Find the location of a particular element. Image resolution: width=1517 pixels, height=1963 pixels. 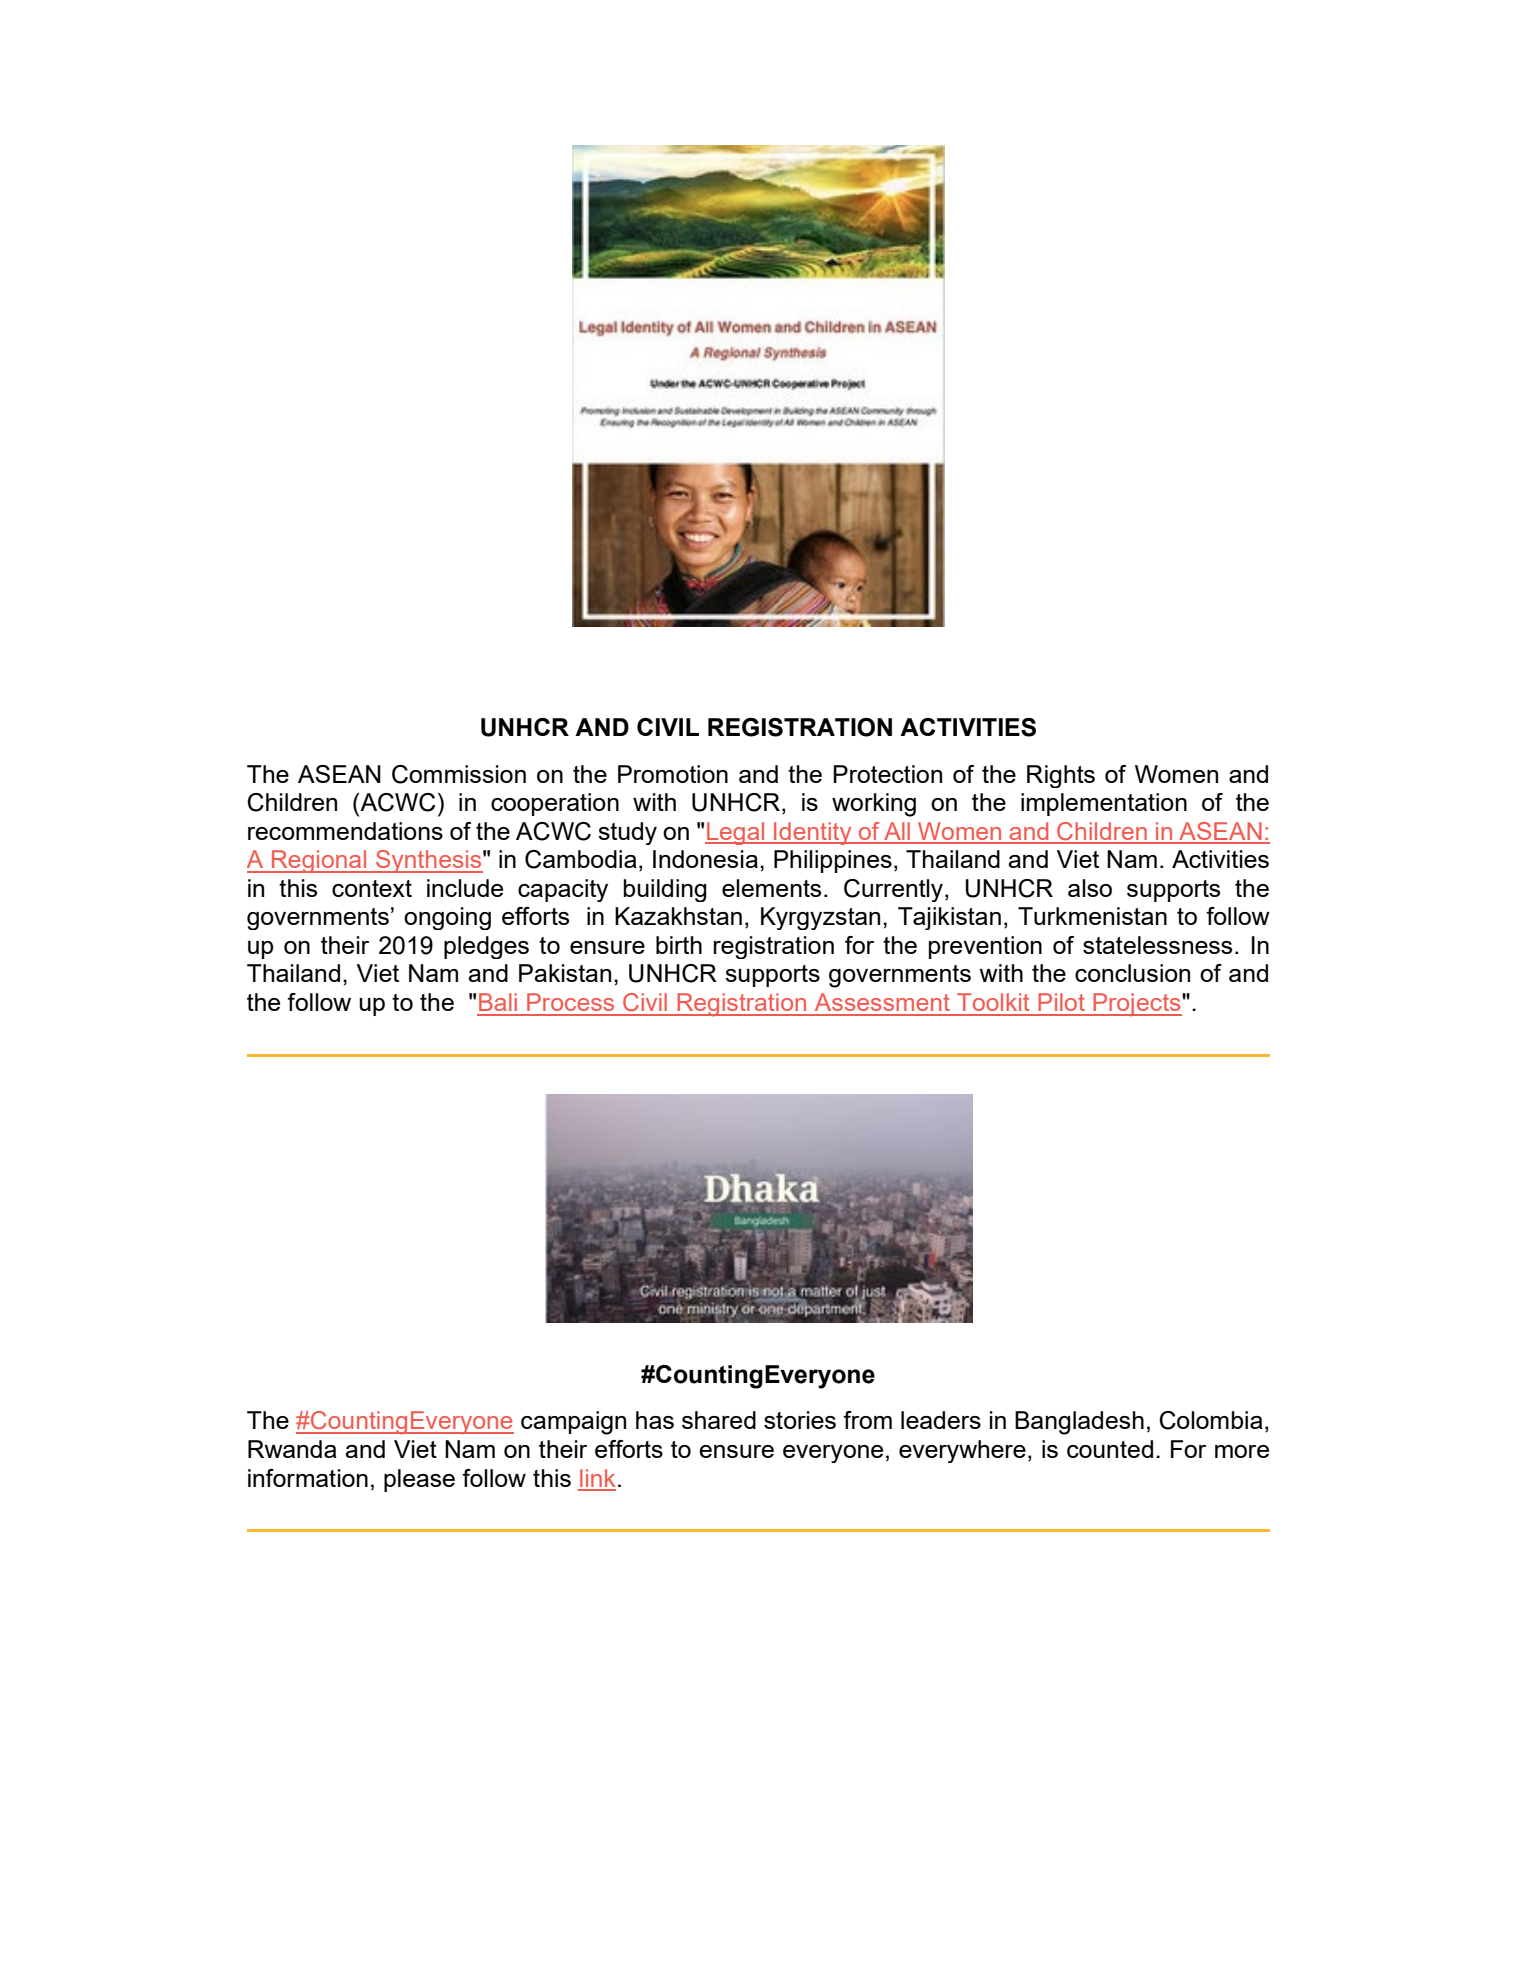

statelessness is located at coordinates (1157, 945).
